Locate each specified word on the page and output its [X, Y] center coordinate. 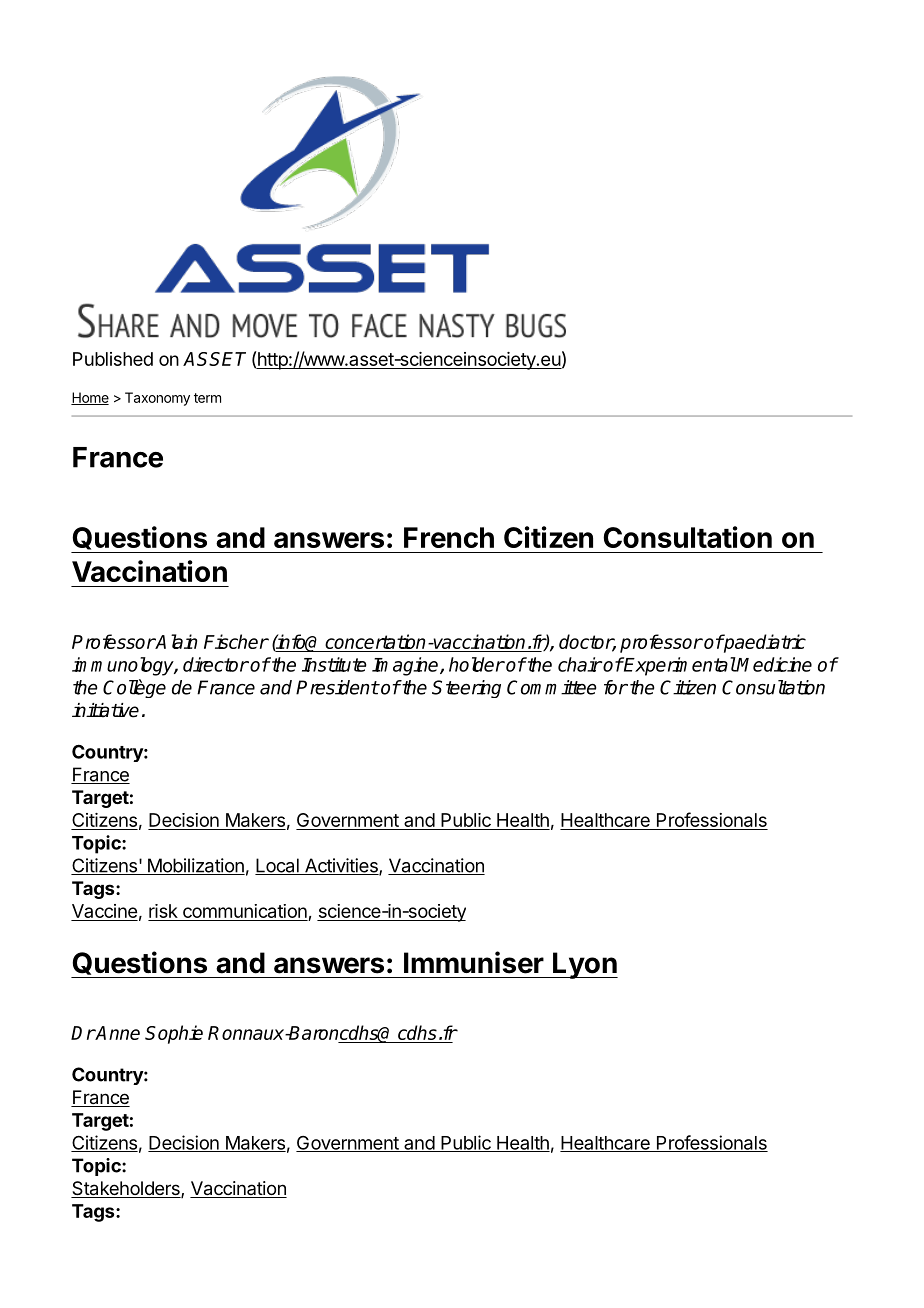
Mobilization [195, 866]
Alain [175, 641]
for [616, 687]
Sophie [174, 1034]
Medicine [774, 664]
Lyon [584, 965]
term [207, 398]
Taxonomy [157, 399]
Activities [341, 866]
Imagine [406, 666]
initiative [105, 710]
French [449, 537]
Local [278, 866]
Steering [466, 689]
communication [244, 912]
